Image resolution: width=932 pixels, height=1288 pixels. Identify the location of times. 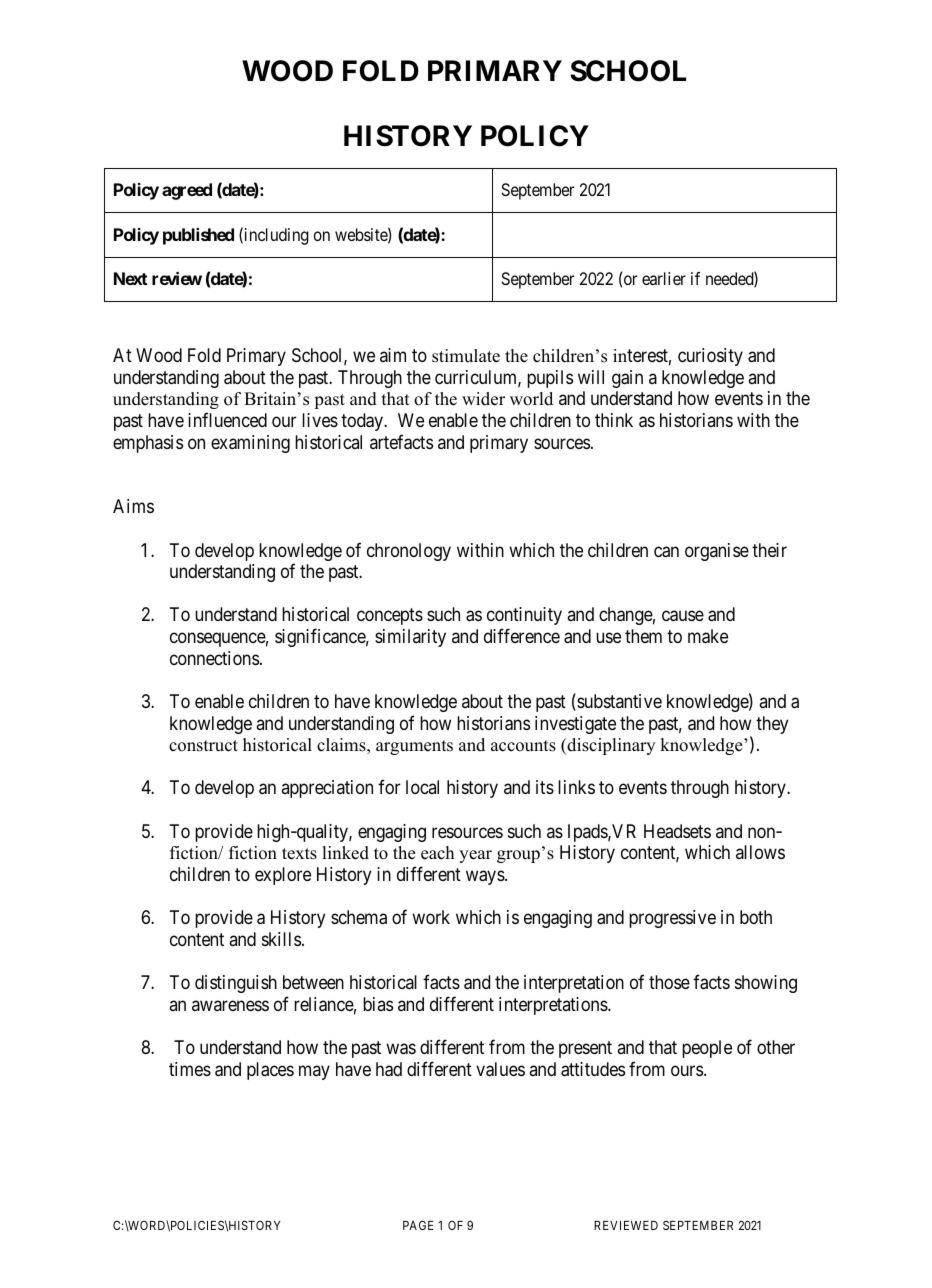
(190, 1069).
